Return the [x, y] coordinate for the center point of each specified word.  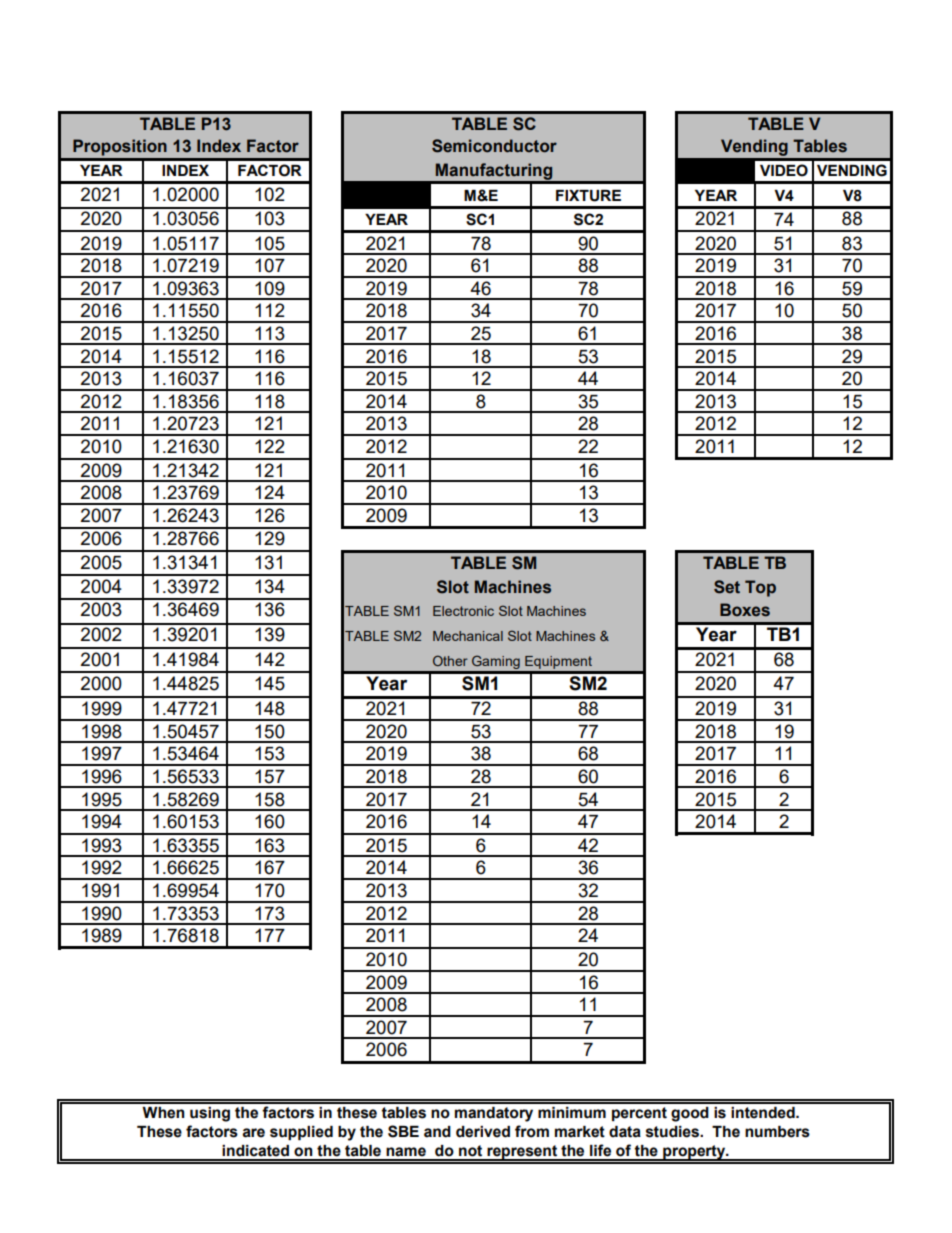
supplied [301, 1133]
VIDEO [784, 170]
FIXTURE [588, 196]
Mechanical [468, 636]
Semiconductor [494, 146]
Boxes [745, 610]
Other [450, 660]
